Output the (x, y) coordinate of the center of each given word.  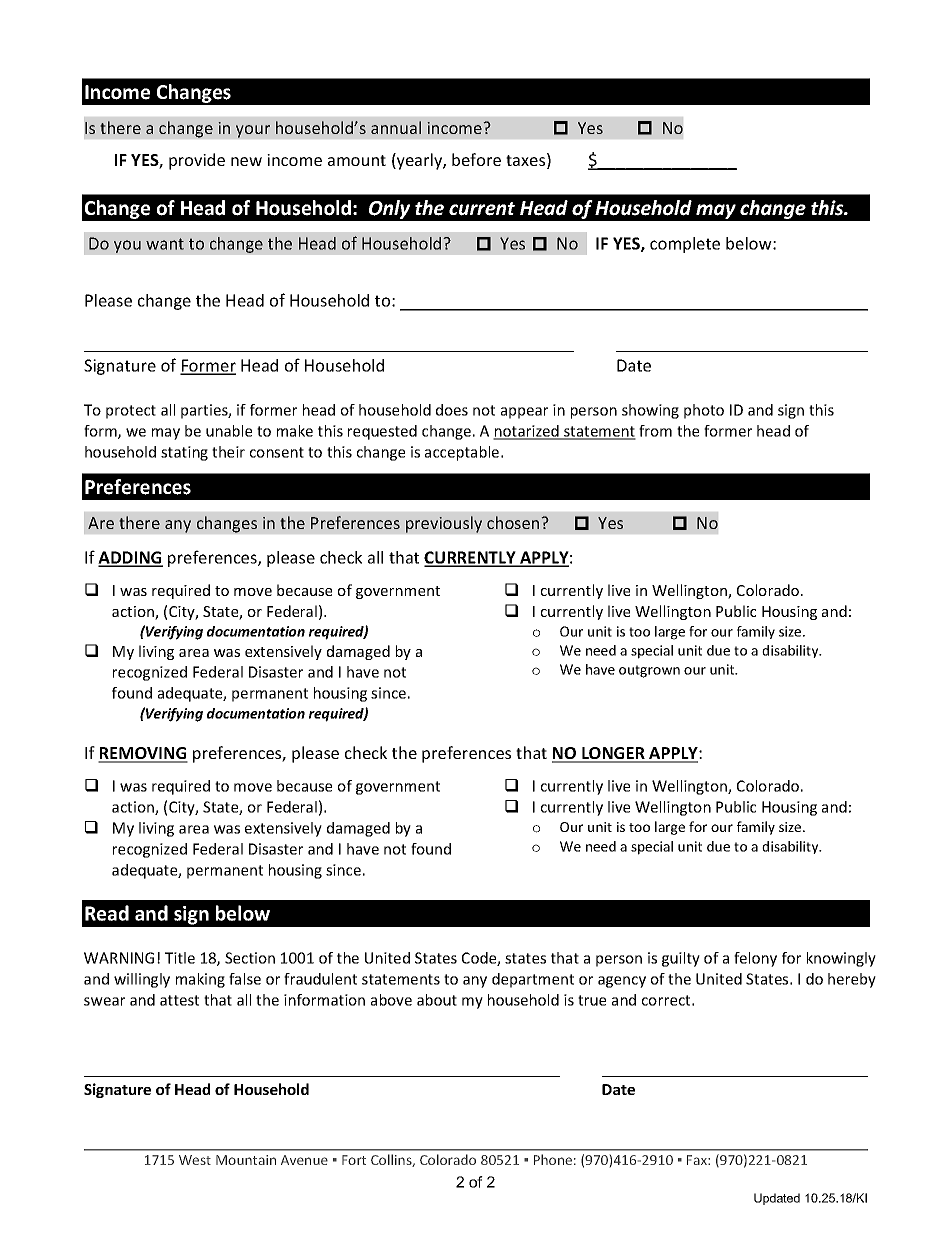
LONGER (613, 754)
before (476, 159)
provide (197, 161)
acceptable (463, 453)
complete (685, 245)
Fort (354, 1160)
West (195, 1160)
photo (704, 411)
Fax (698, 1160)
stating (184, 453)
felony (755, 959)
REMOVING (143, 754)
